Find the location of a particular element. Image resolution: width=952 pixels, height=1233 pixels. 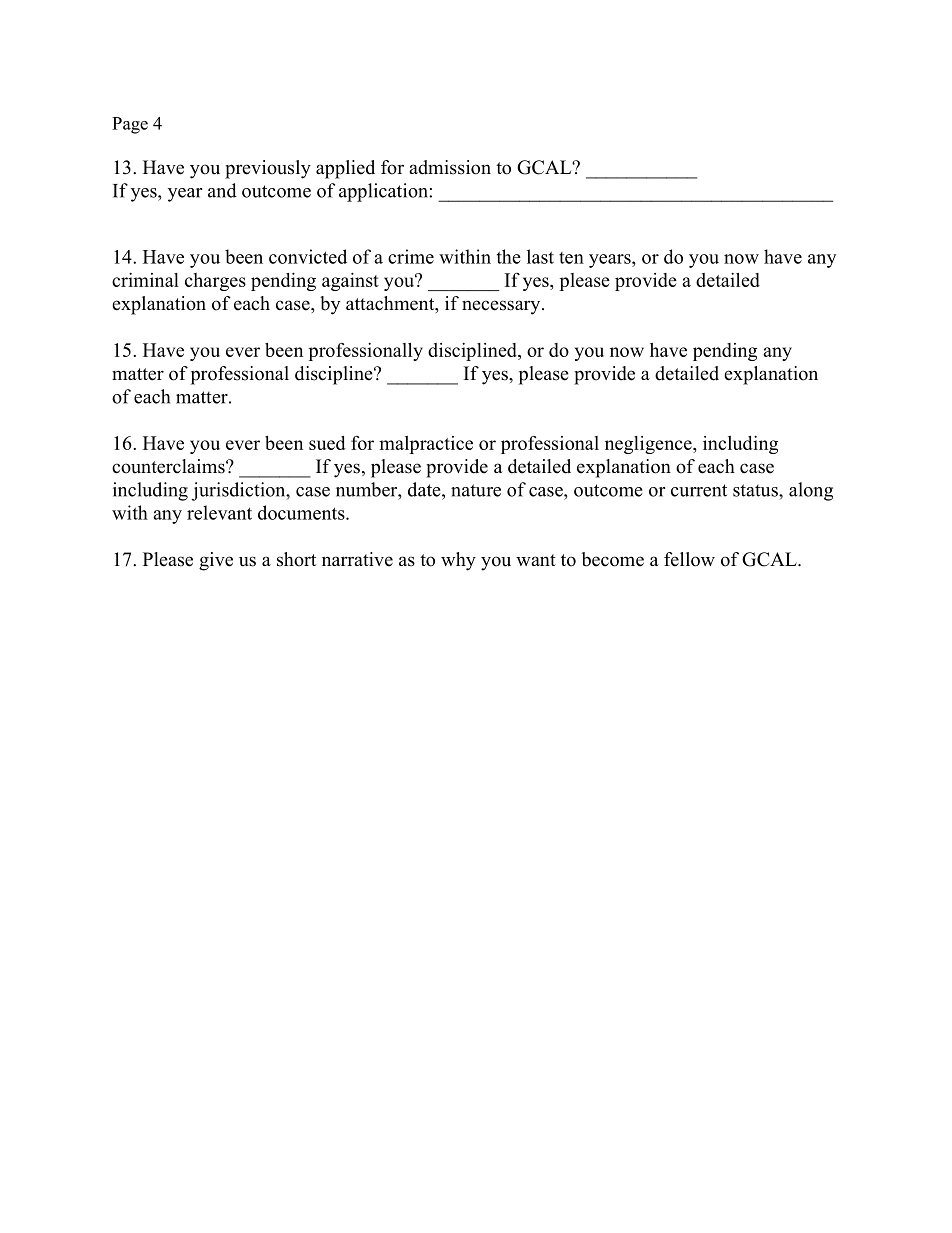

sued is located at coordinates (327, 443).
